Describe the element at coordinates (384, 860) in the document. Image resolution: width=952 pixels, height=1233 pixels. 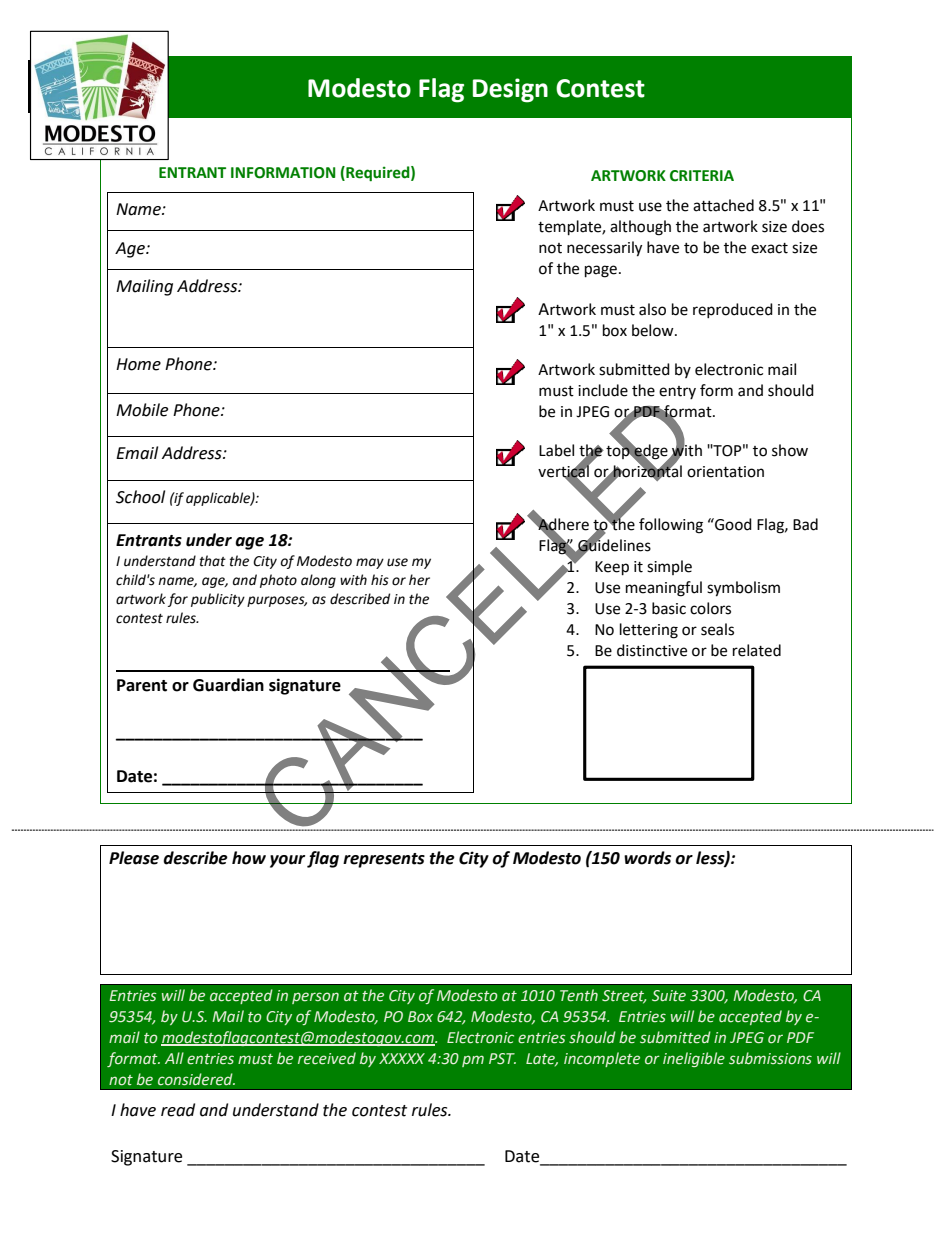
I see `represents` at that location.
